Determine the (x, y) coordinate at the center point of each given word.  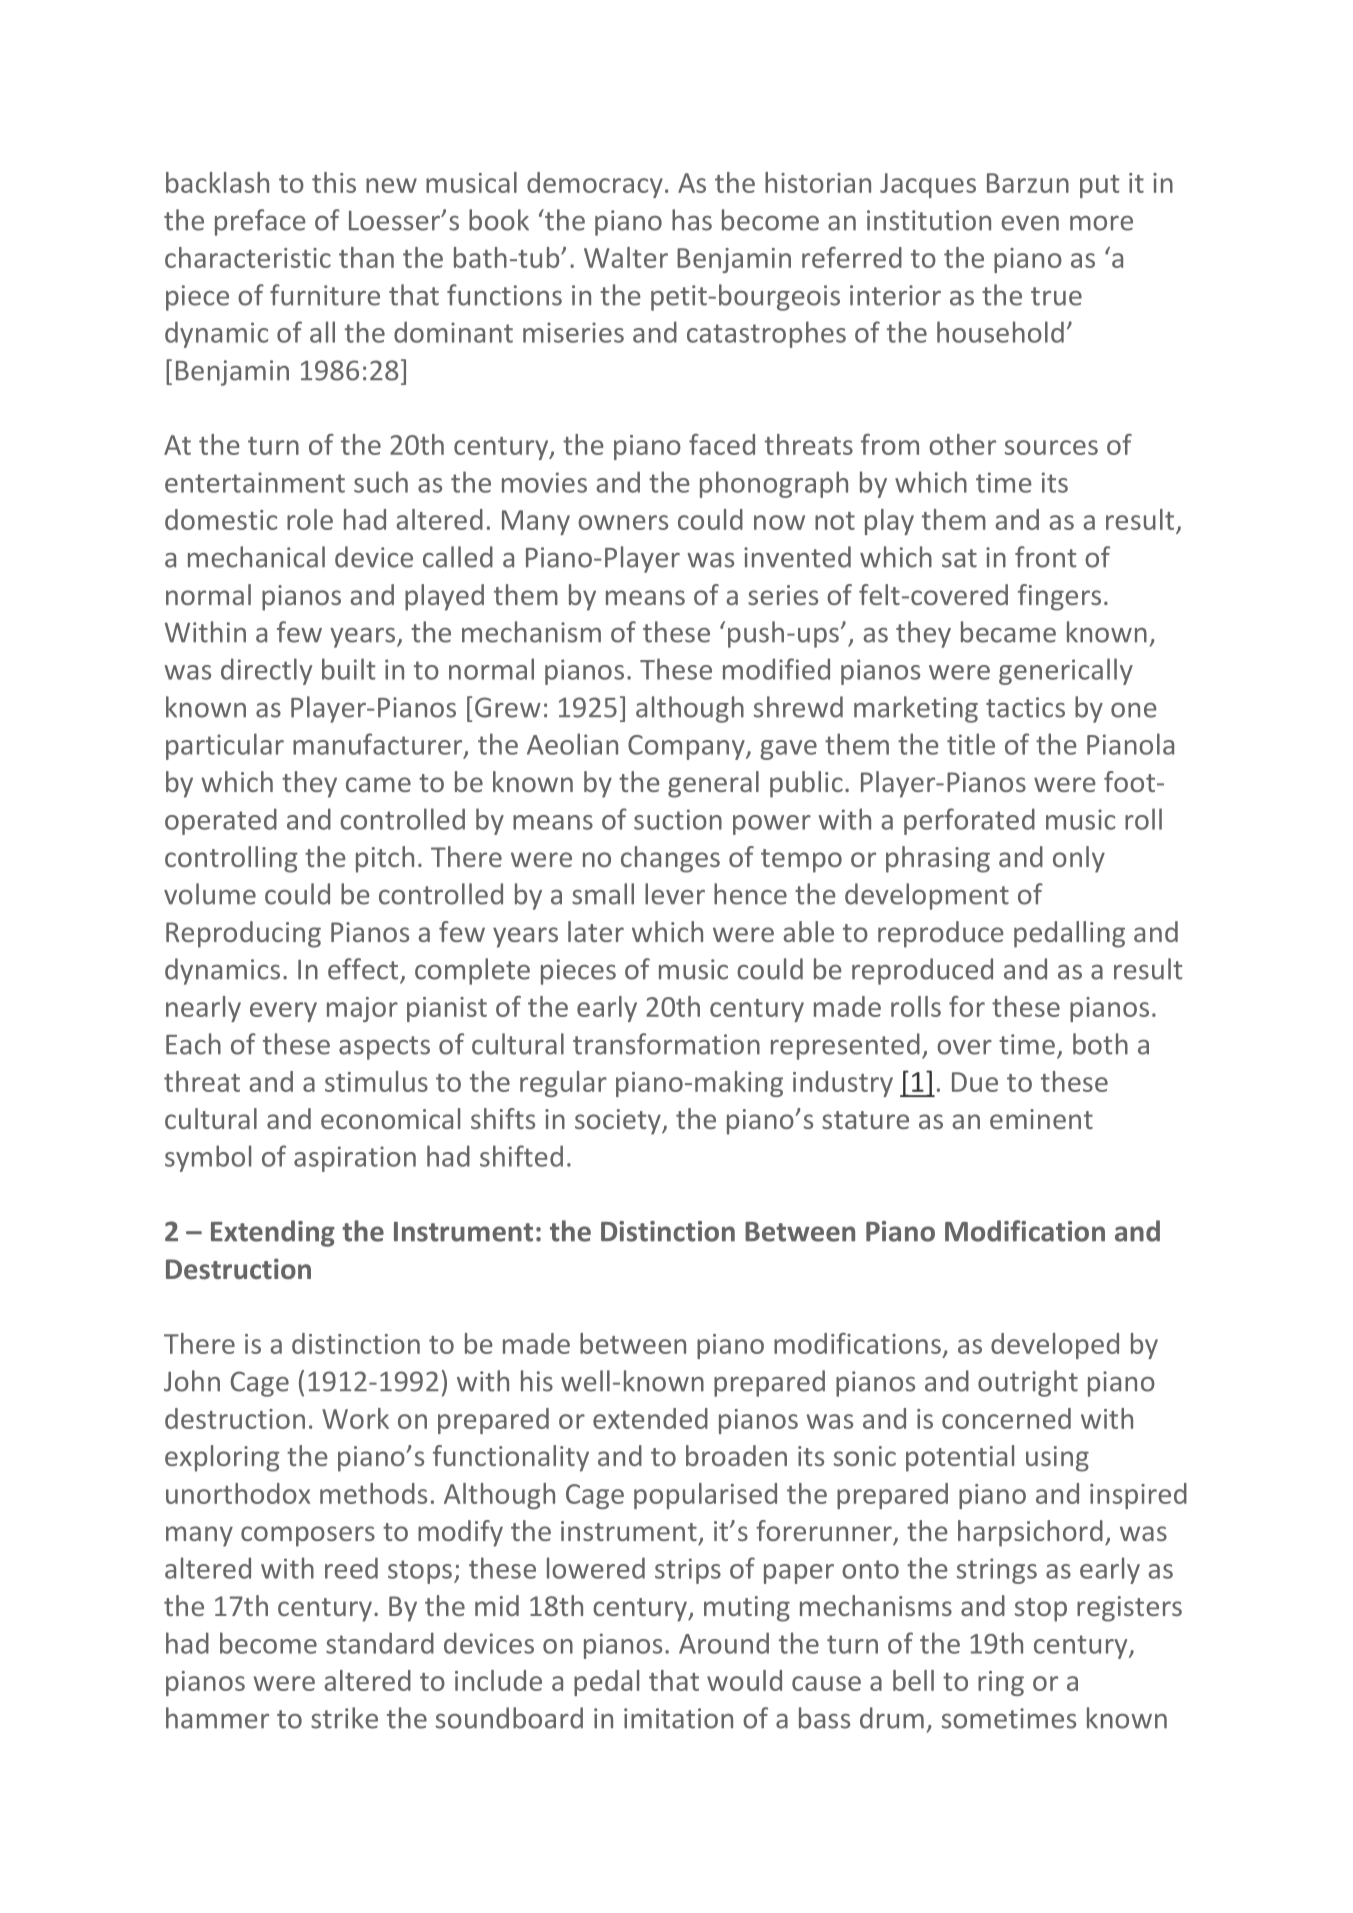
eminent (1041, 1119)
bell (913, 1680)
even (1030, 223)
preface (260, 222)
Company (687, 747)
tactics (1025, 707)
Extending (273, 1233)
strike (344, 1718)
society (619, 1122)
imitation (678, 1718)
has (692, 220)
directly (266, 671)
